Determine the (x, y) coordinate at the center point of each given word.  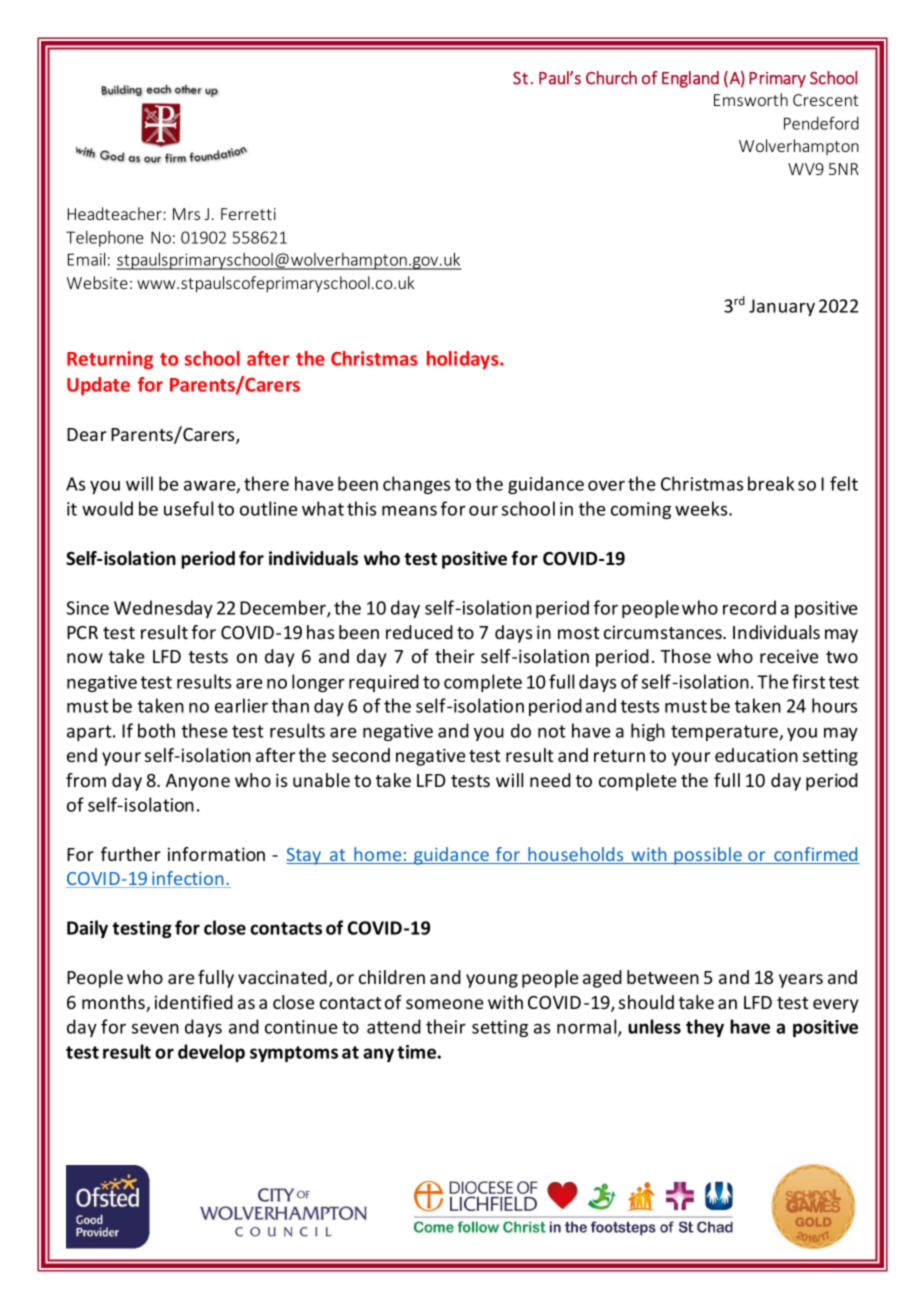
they (705, 1028)
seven (155, 1028)
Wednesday (163, 609)
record (749, 607)
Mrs (186, 214)
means (409, 510)
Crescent (825, 100)
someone (445, 1004)
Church (611, 78)
